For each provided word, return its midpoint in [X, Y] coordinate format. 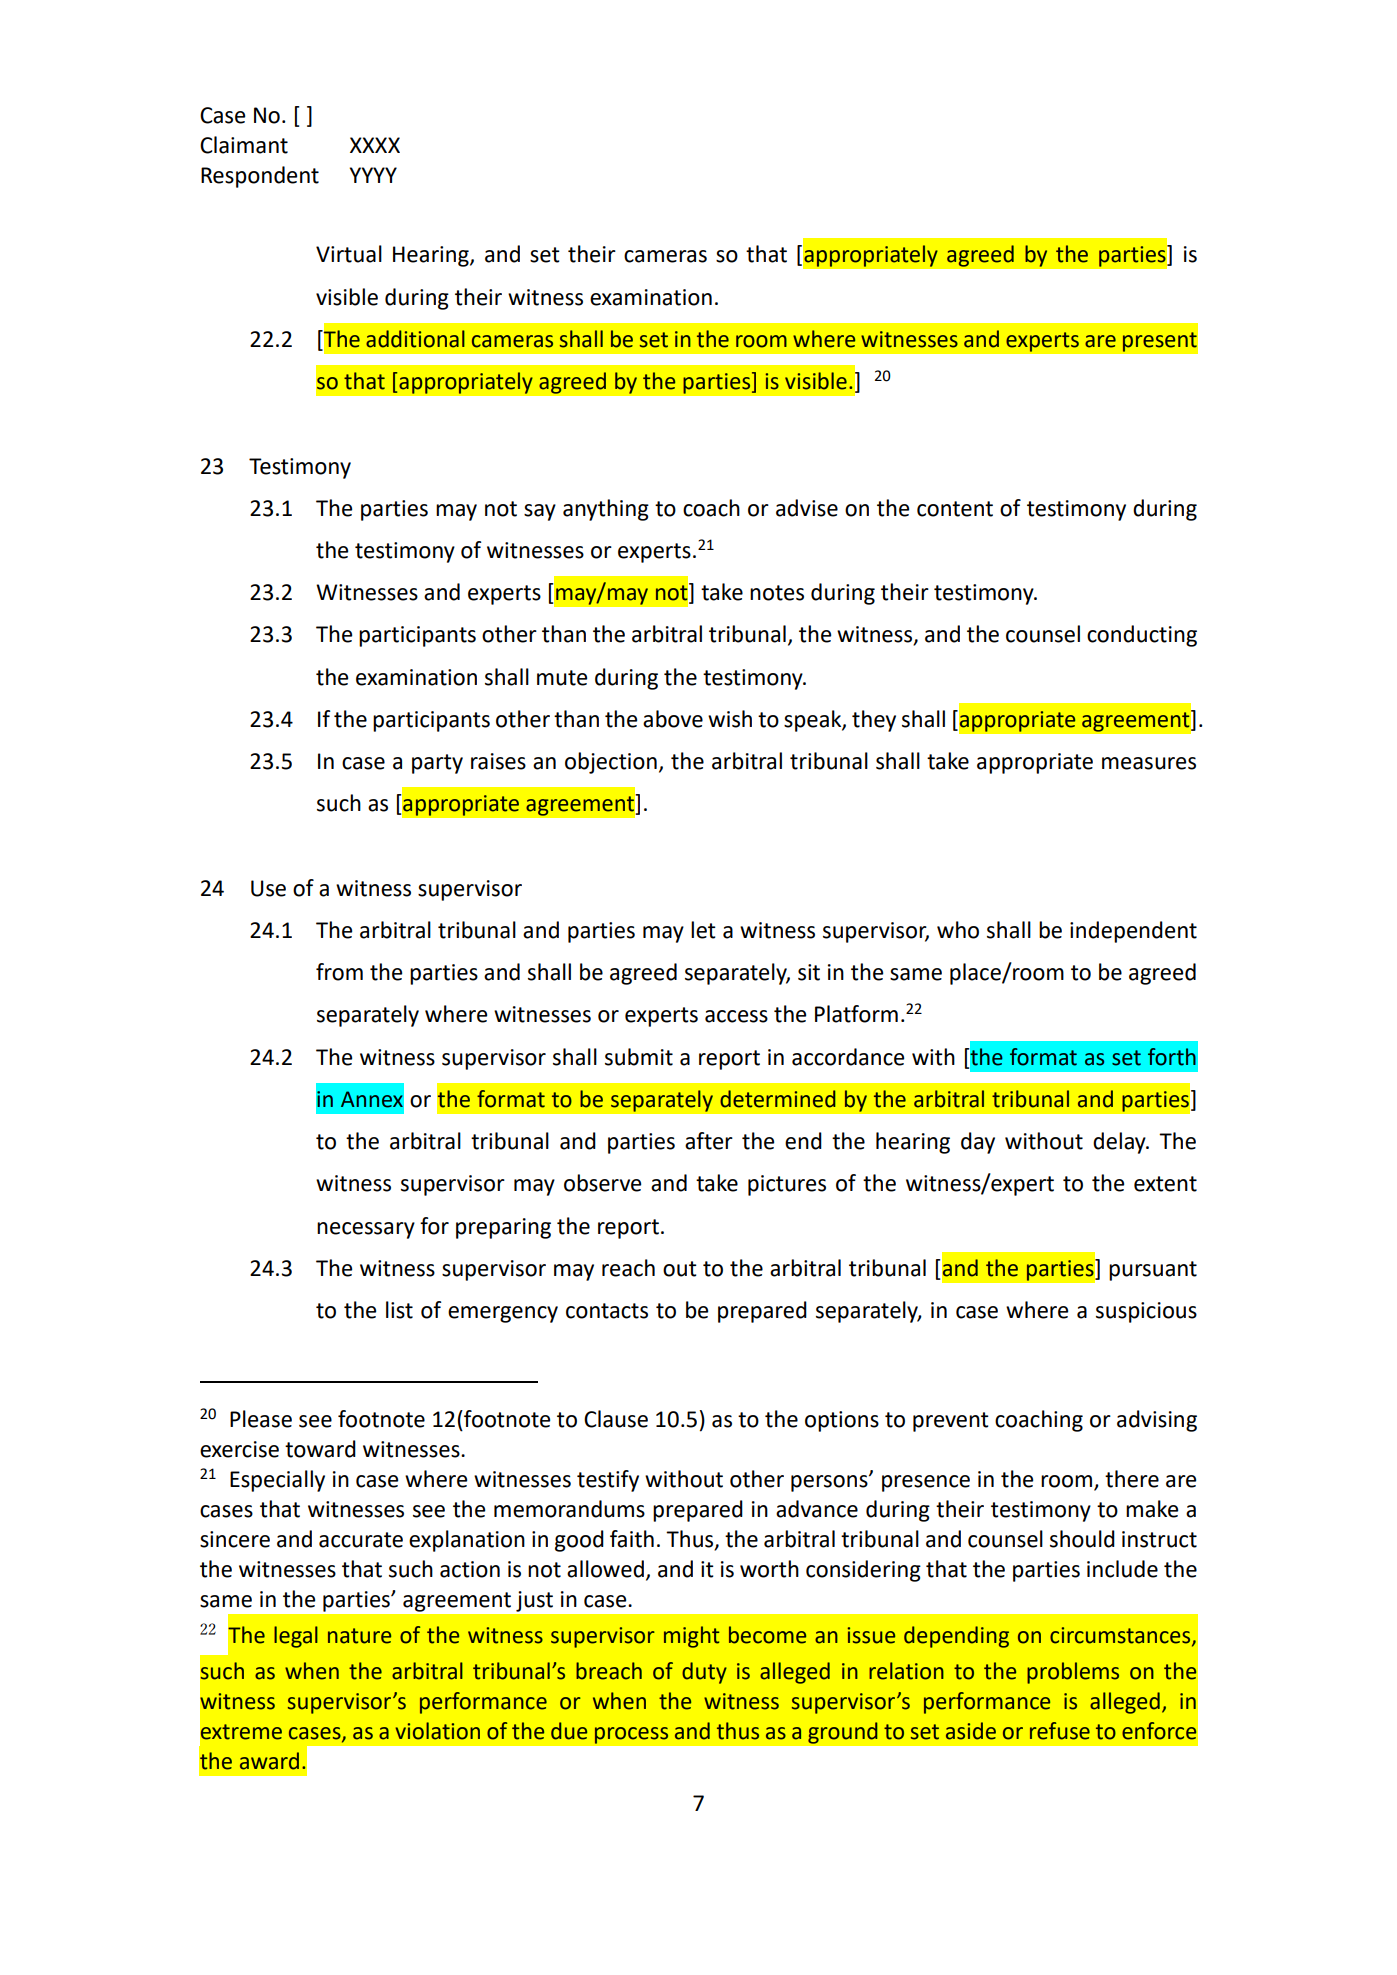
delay [1120, 1143]
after [709, 1141]
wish [730, 719]
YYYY [373, 175]
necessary [366, 1230]
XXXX [375, 145]
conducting [1142, 636]
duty [704, 1673]
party [437, 764]
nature [359, 1636]
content [955, 509]
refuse [1060, 1731]
